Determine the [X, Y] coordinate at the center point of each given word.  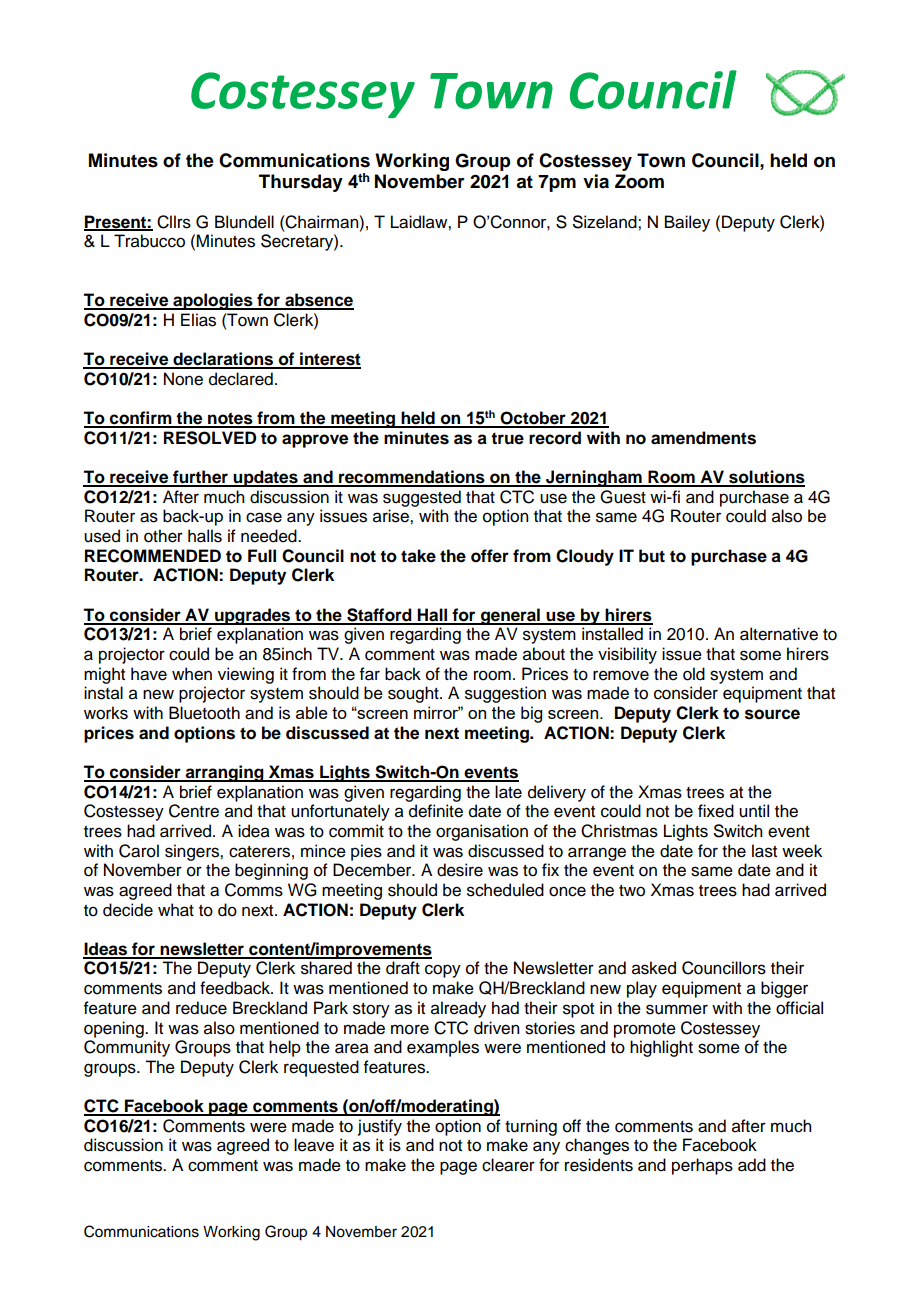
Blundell [244, 222]
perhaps [702, 1166]
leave [314, 1145]
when [192, 674]
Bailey [687, 223]
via [596, 181]
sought [414, 694]
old [694, 674]
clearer [508, 1165]
